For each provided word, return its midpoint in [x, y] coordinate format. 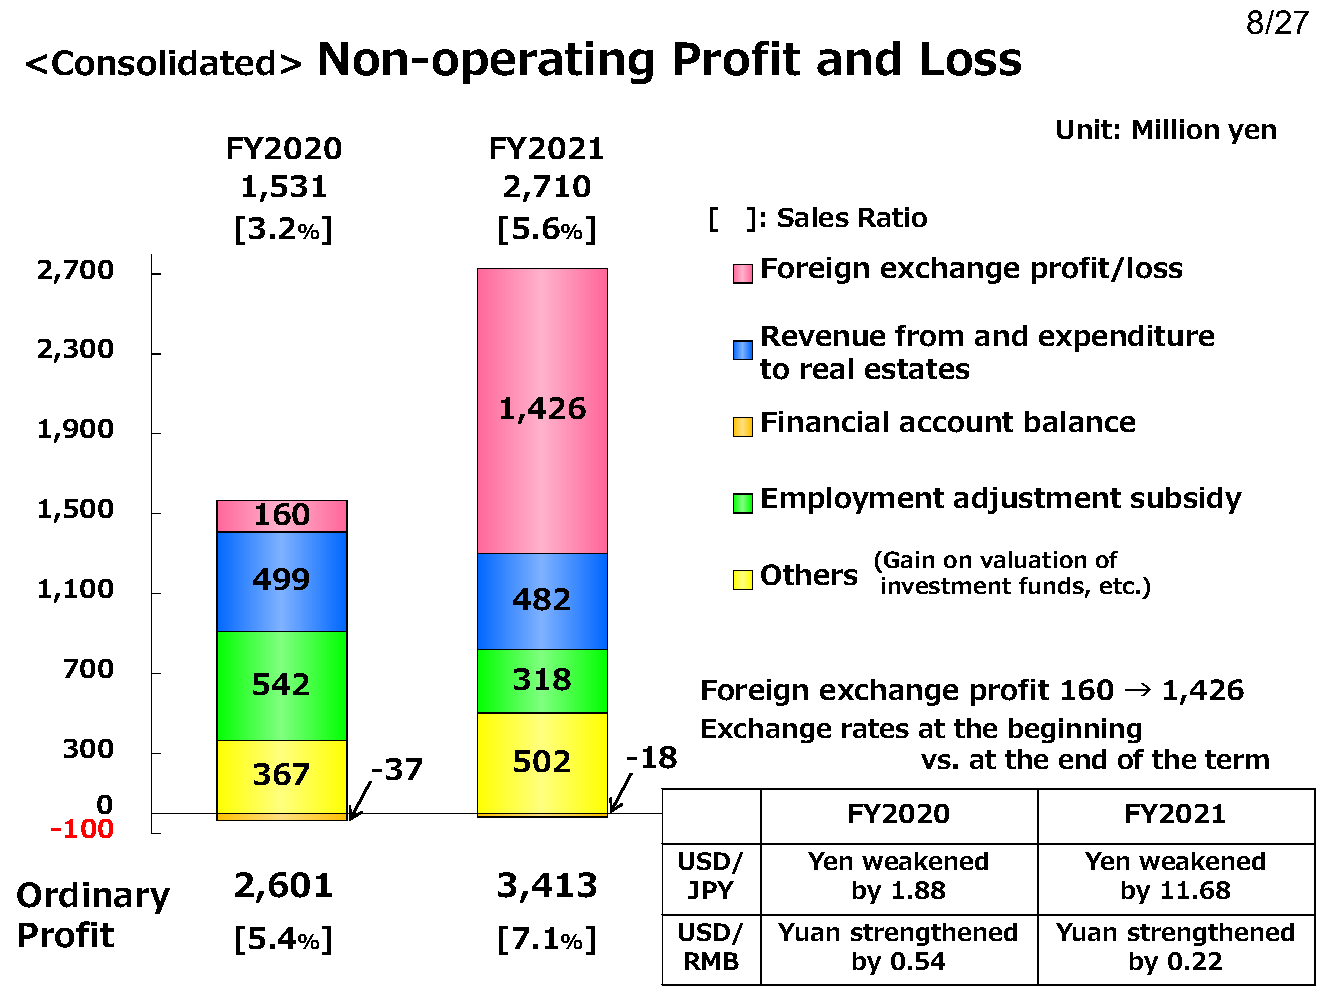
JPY [711, 890]
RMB [712, 961]
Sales [813, 217]
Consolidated [163, 63]
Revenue [823, 336]
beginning [1075, 730]
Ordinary [93, 898]
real [827, 368]
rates [875, 728]
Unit [1084, 129]
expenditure [1126, 338]
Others [809, 574]
